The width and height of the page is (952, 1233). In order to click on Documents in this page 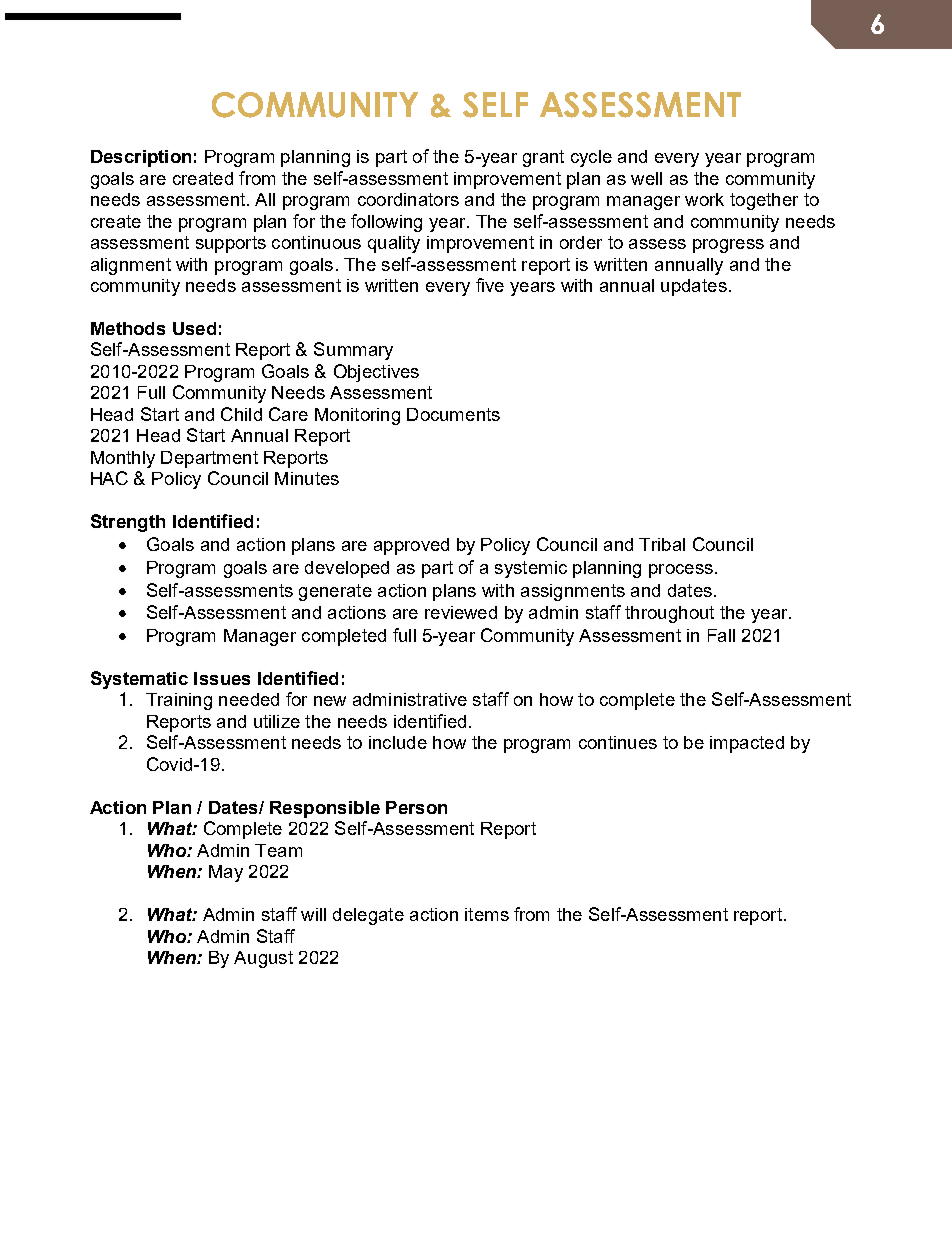, I will do `click(453, 414)`.
